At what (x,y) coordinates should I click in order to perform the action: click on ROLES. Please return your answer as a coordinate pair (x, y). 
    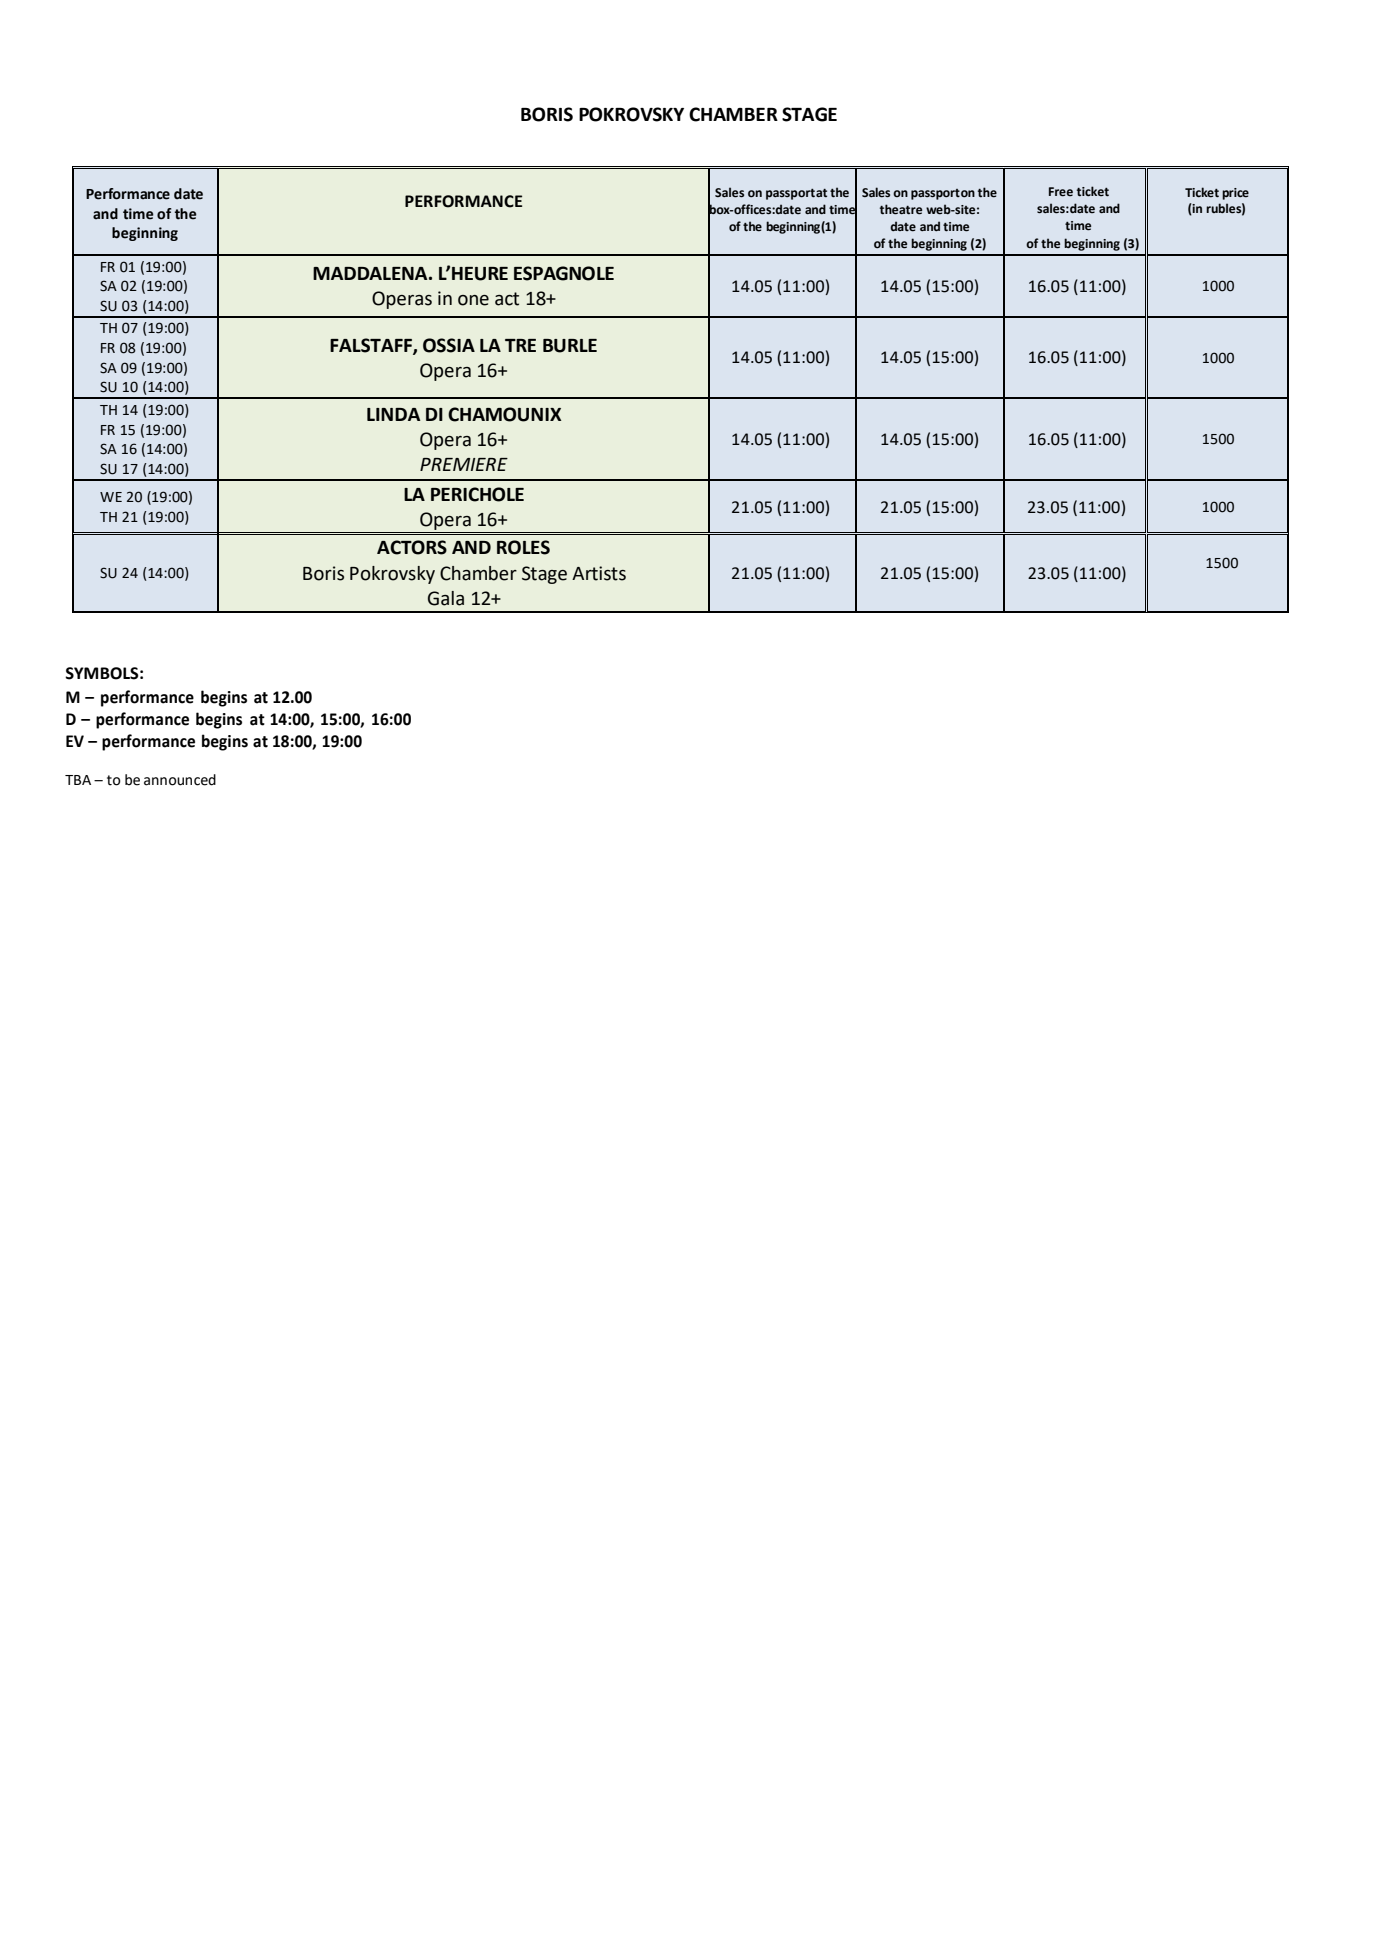
    Looking at the image, I should click on (523, 547).
